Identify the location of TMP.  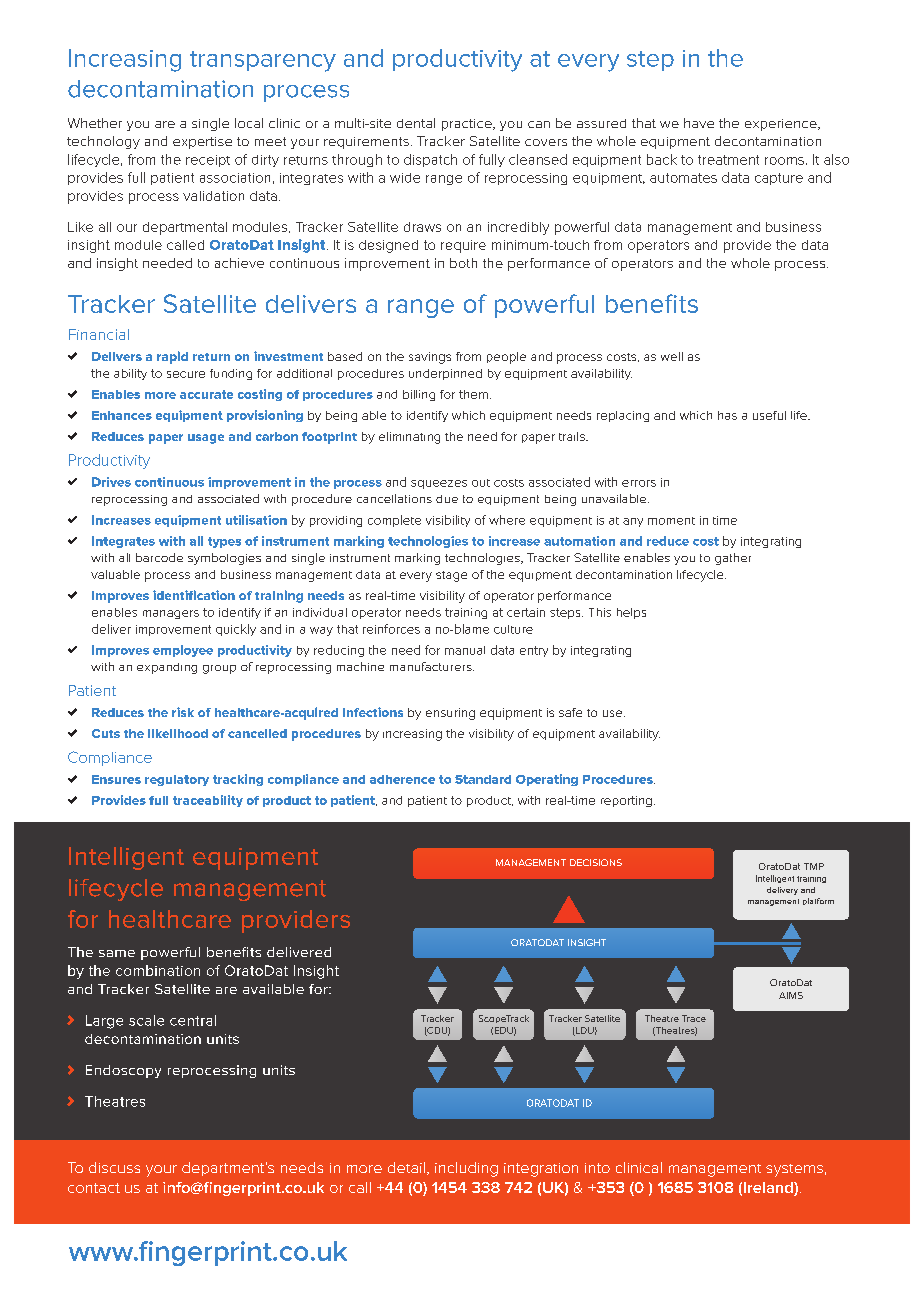
(814, 866).
